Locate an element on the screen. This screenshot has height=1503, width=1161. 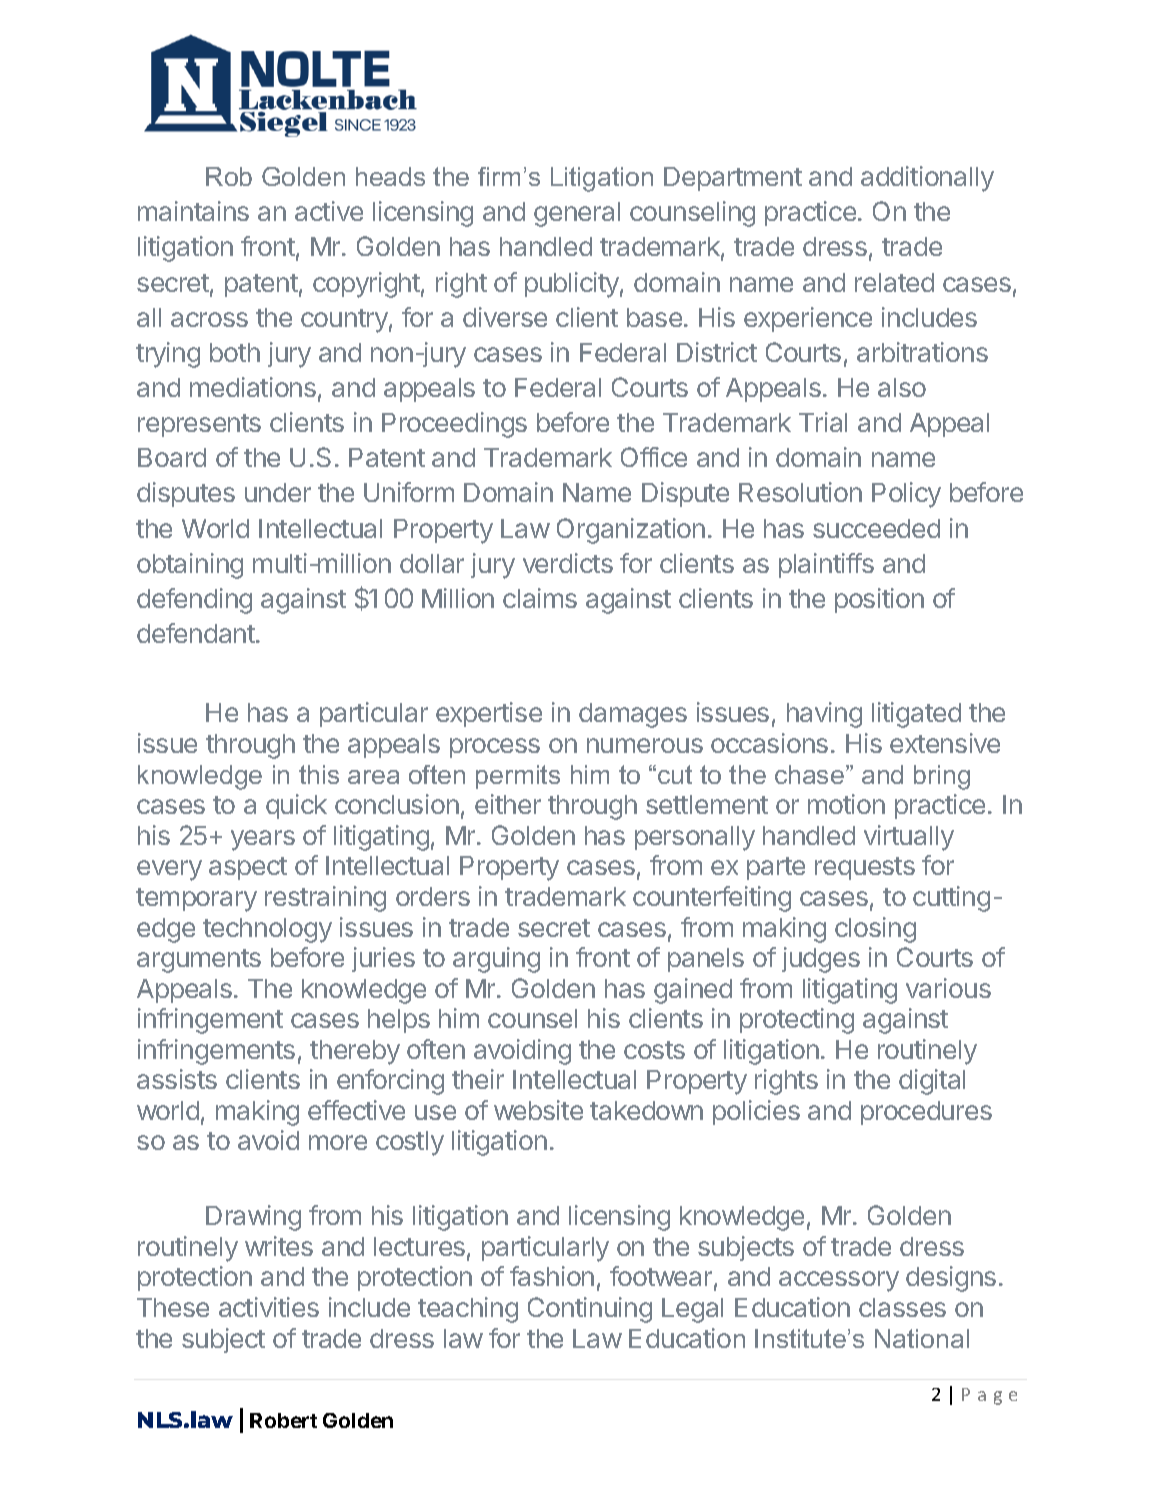
procedures is located at coordinates (926, 1113).
